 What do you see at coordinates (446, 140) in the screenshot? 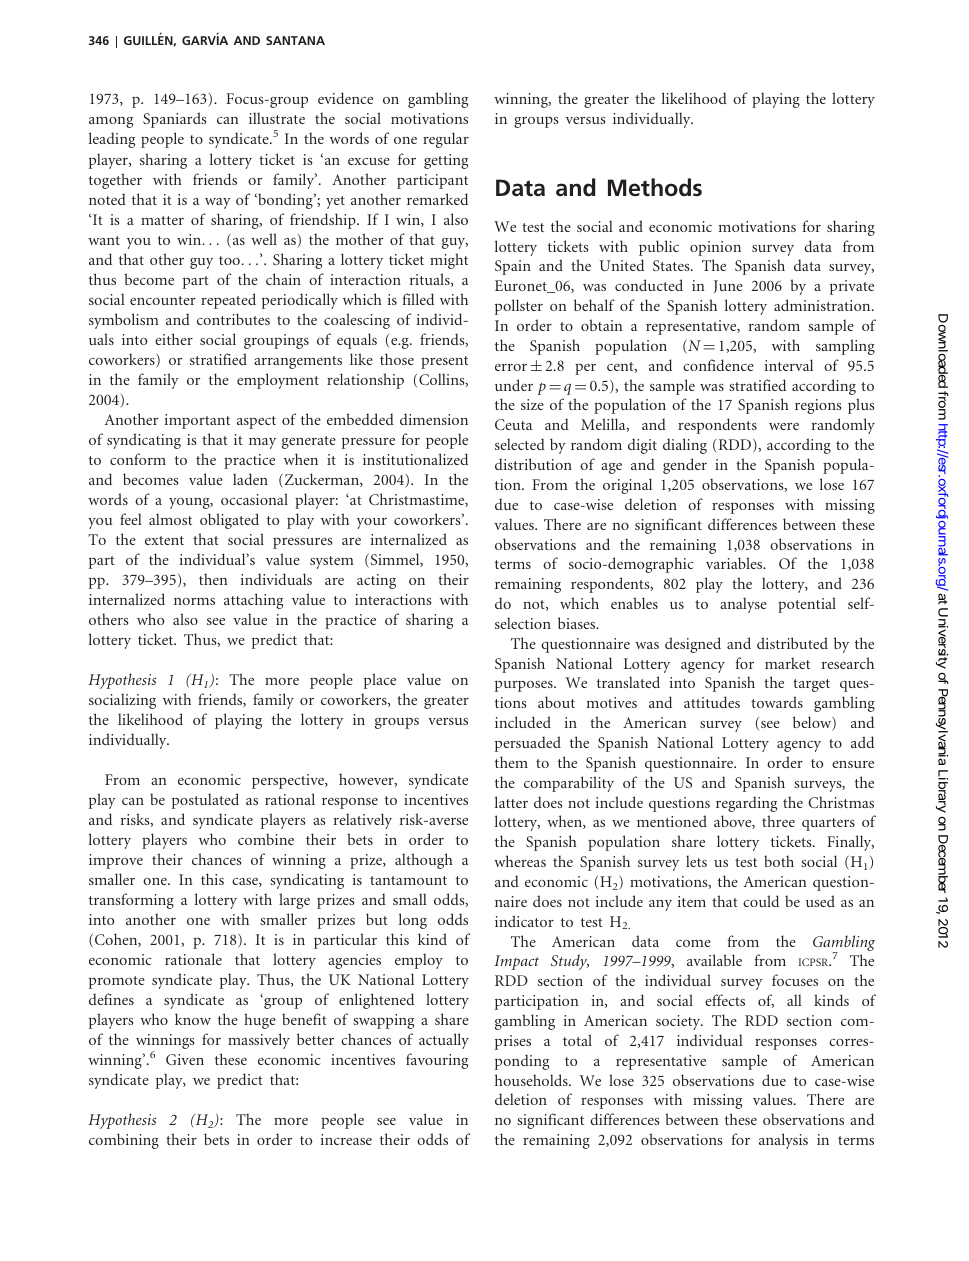
I see `regular` at bounding box center [446, 140].
